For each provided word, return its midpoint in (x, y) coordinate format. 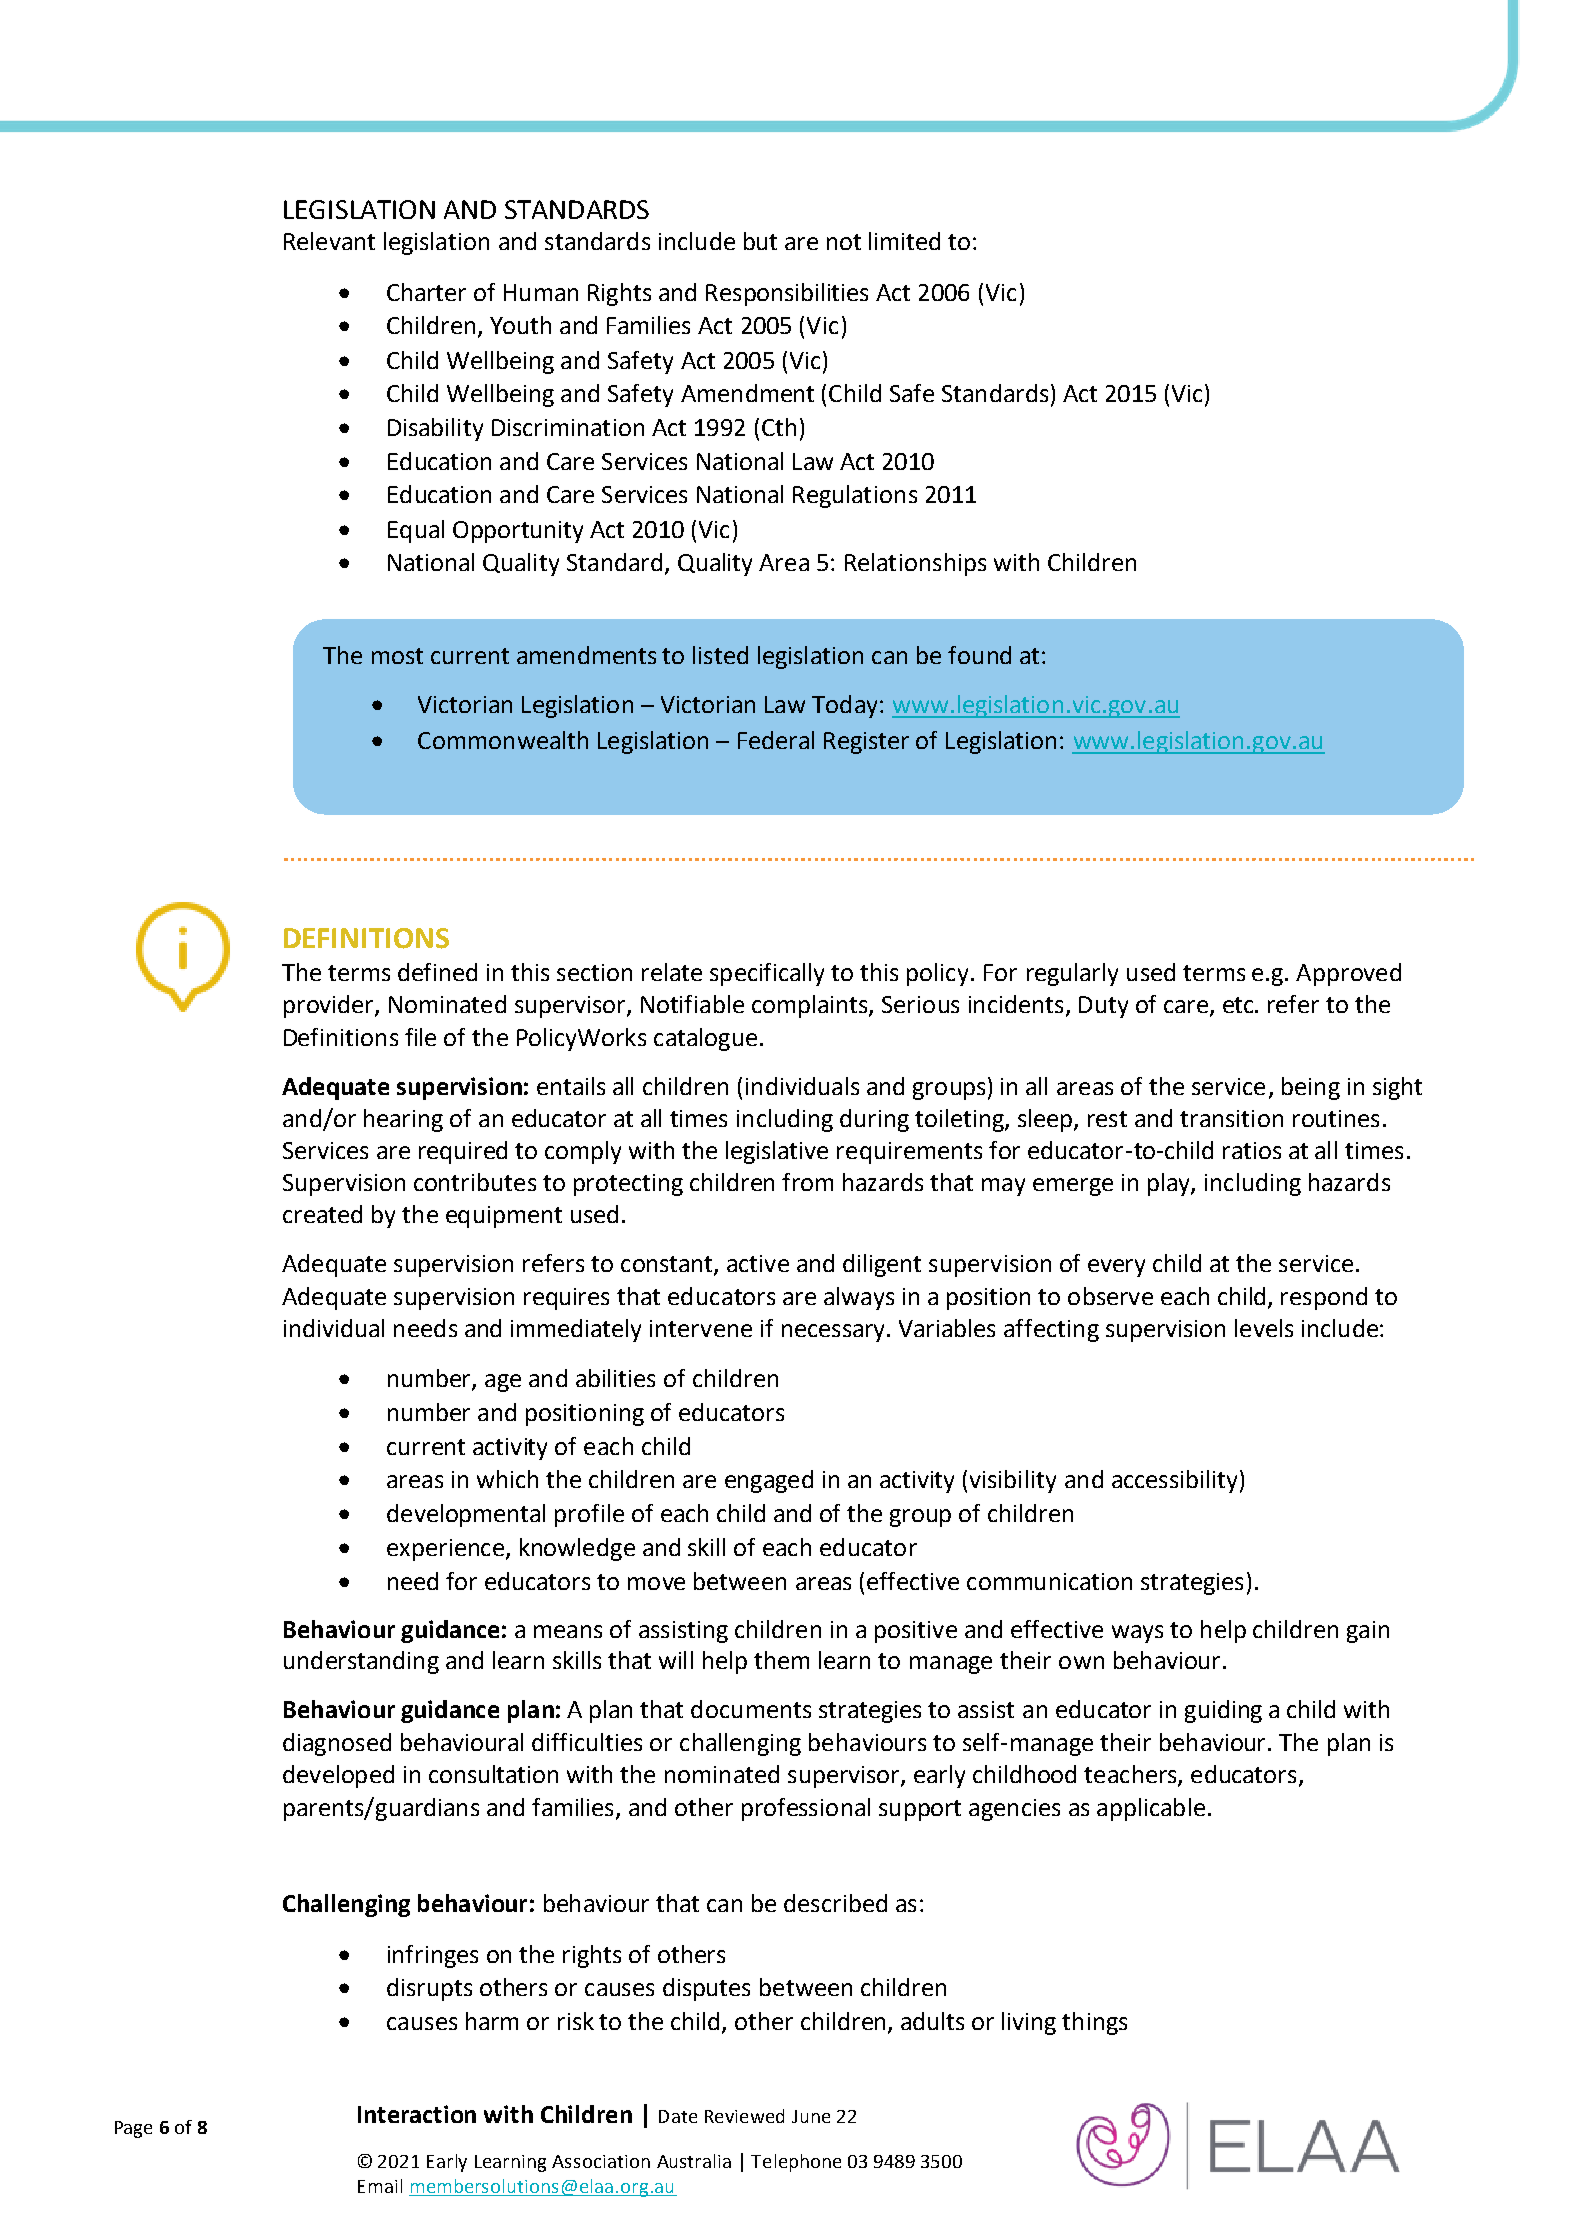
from (807, 1182)
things (1094, 2023)
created (322, 1214)
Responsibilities (787, 294)
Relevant (329, 241)
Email (380, 2186)
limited (904, 241)
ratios (1252, 1150)
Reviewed (744, 2116)
